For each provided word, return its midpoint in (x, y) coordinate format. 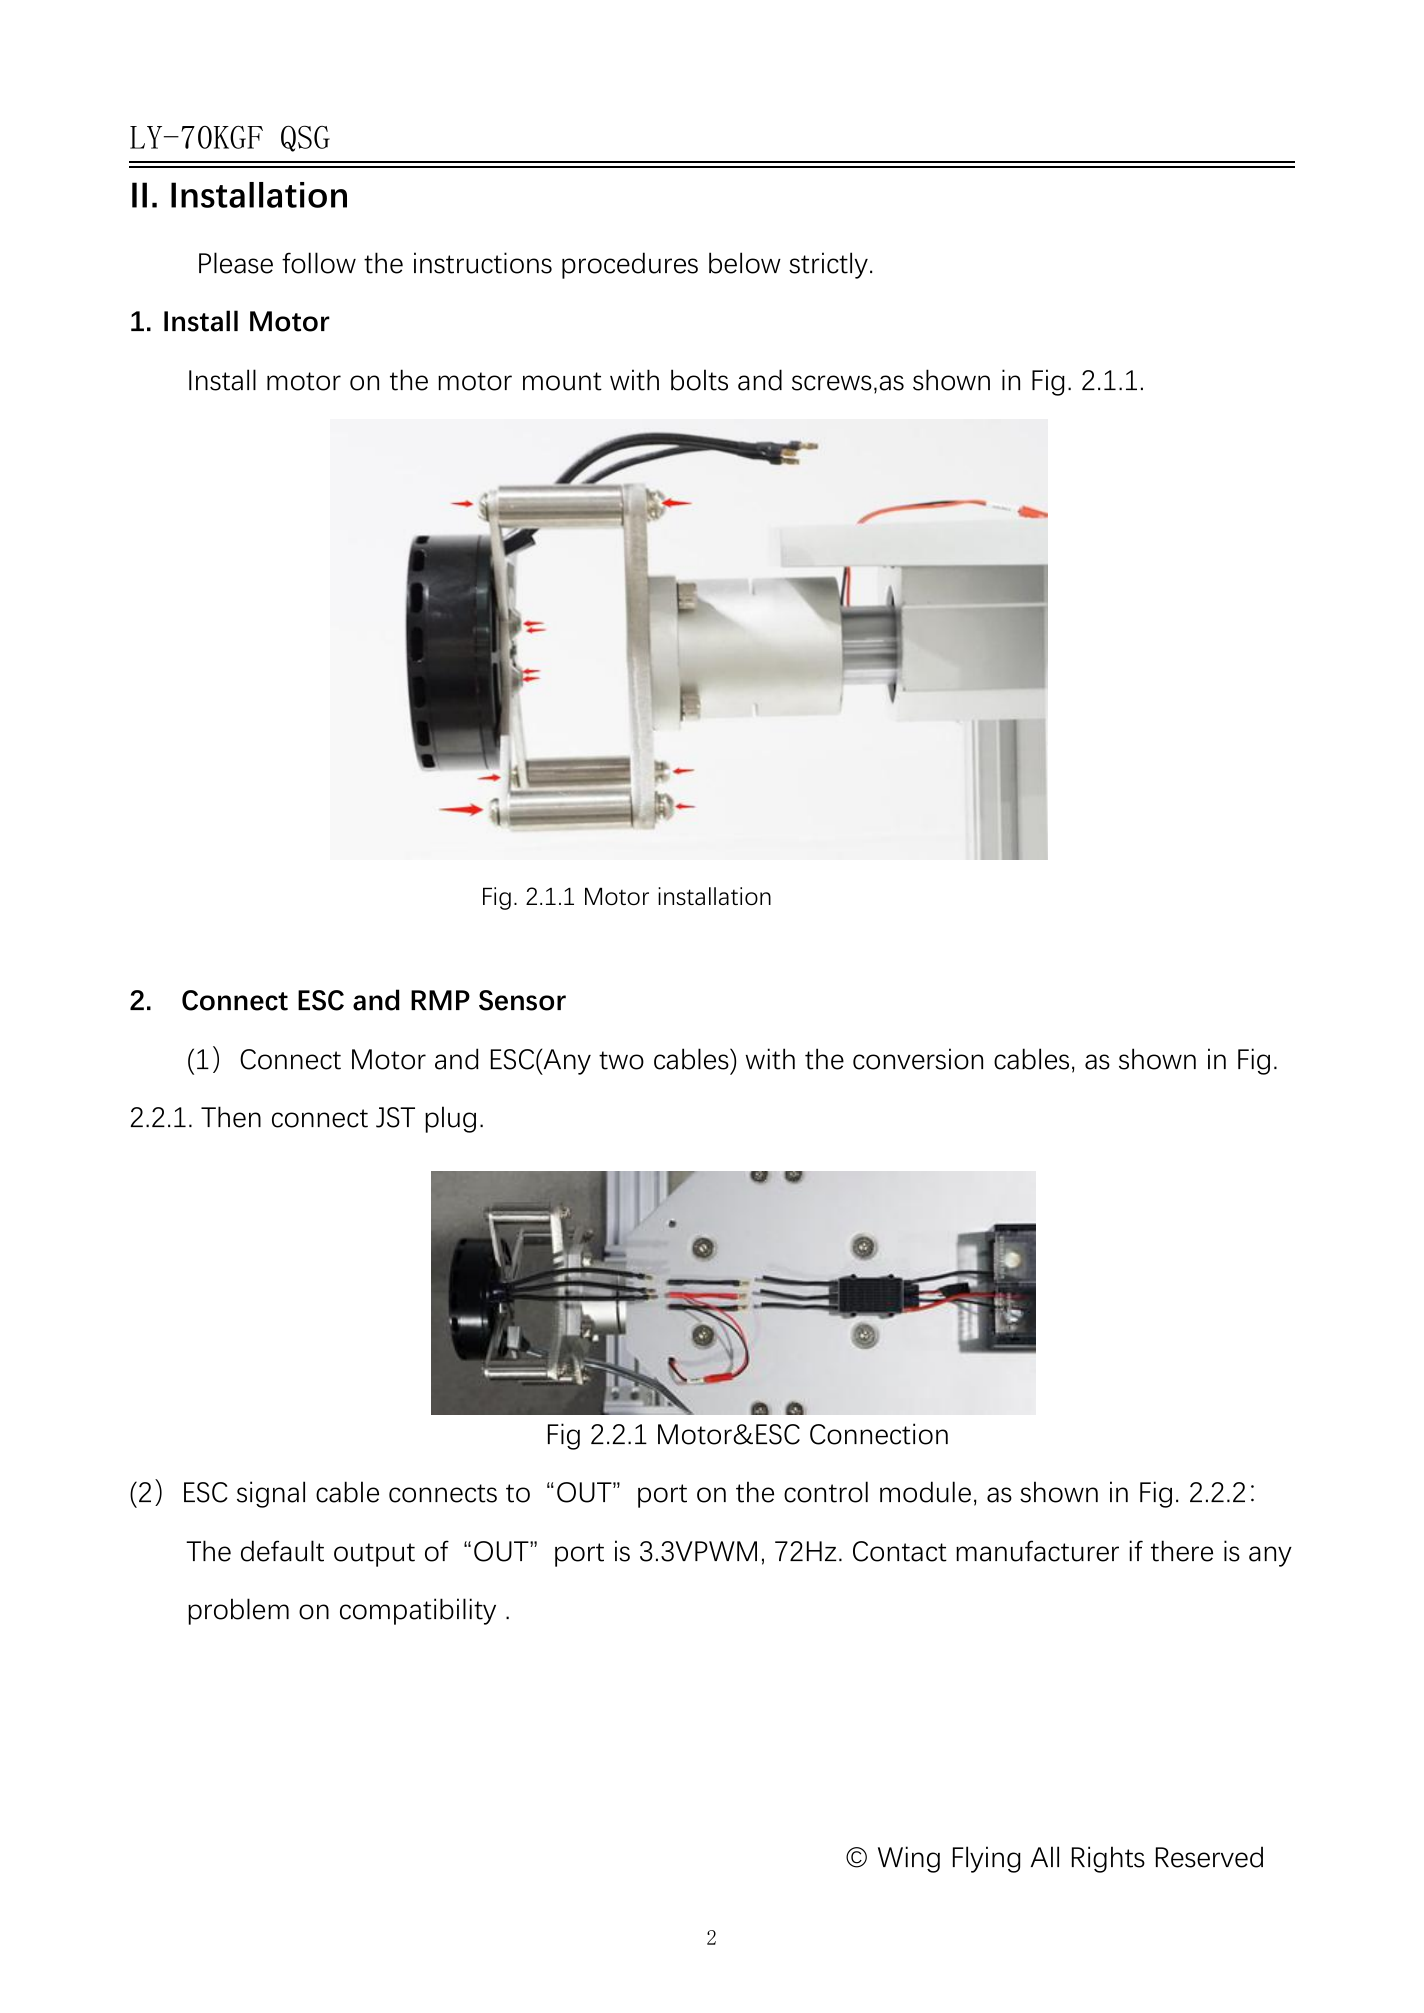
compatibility (418, 1611)
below (745, 263)
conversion (918, 1059)
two (621, 1060)
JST (395, 1117)
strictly (828, 265)
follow (319, 263)
